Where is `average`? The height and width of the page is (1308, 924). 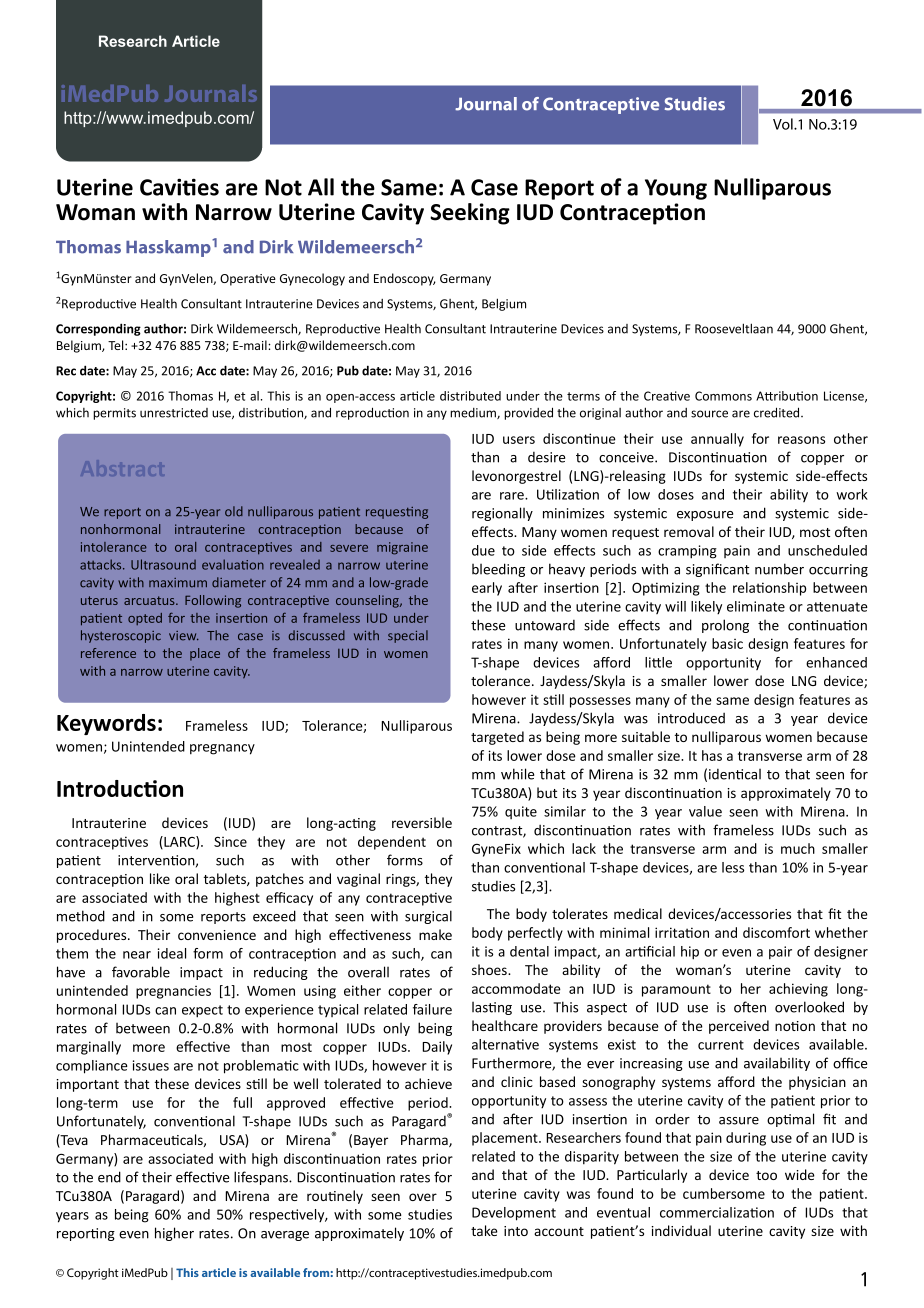 average is located at coordinates (285, 1236).
